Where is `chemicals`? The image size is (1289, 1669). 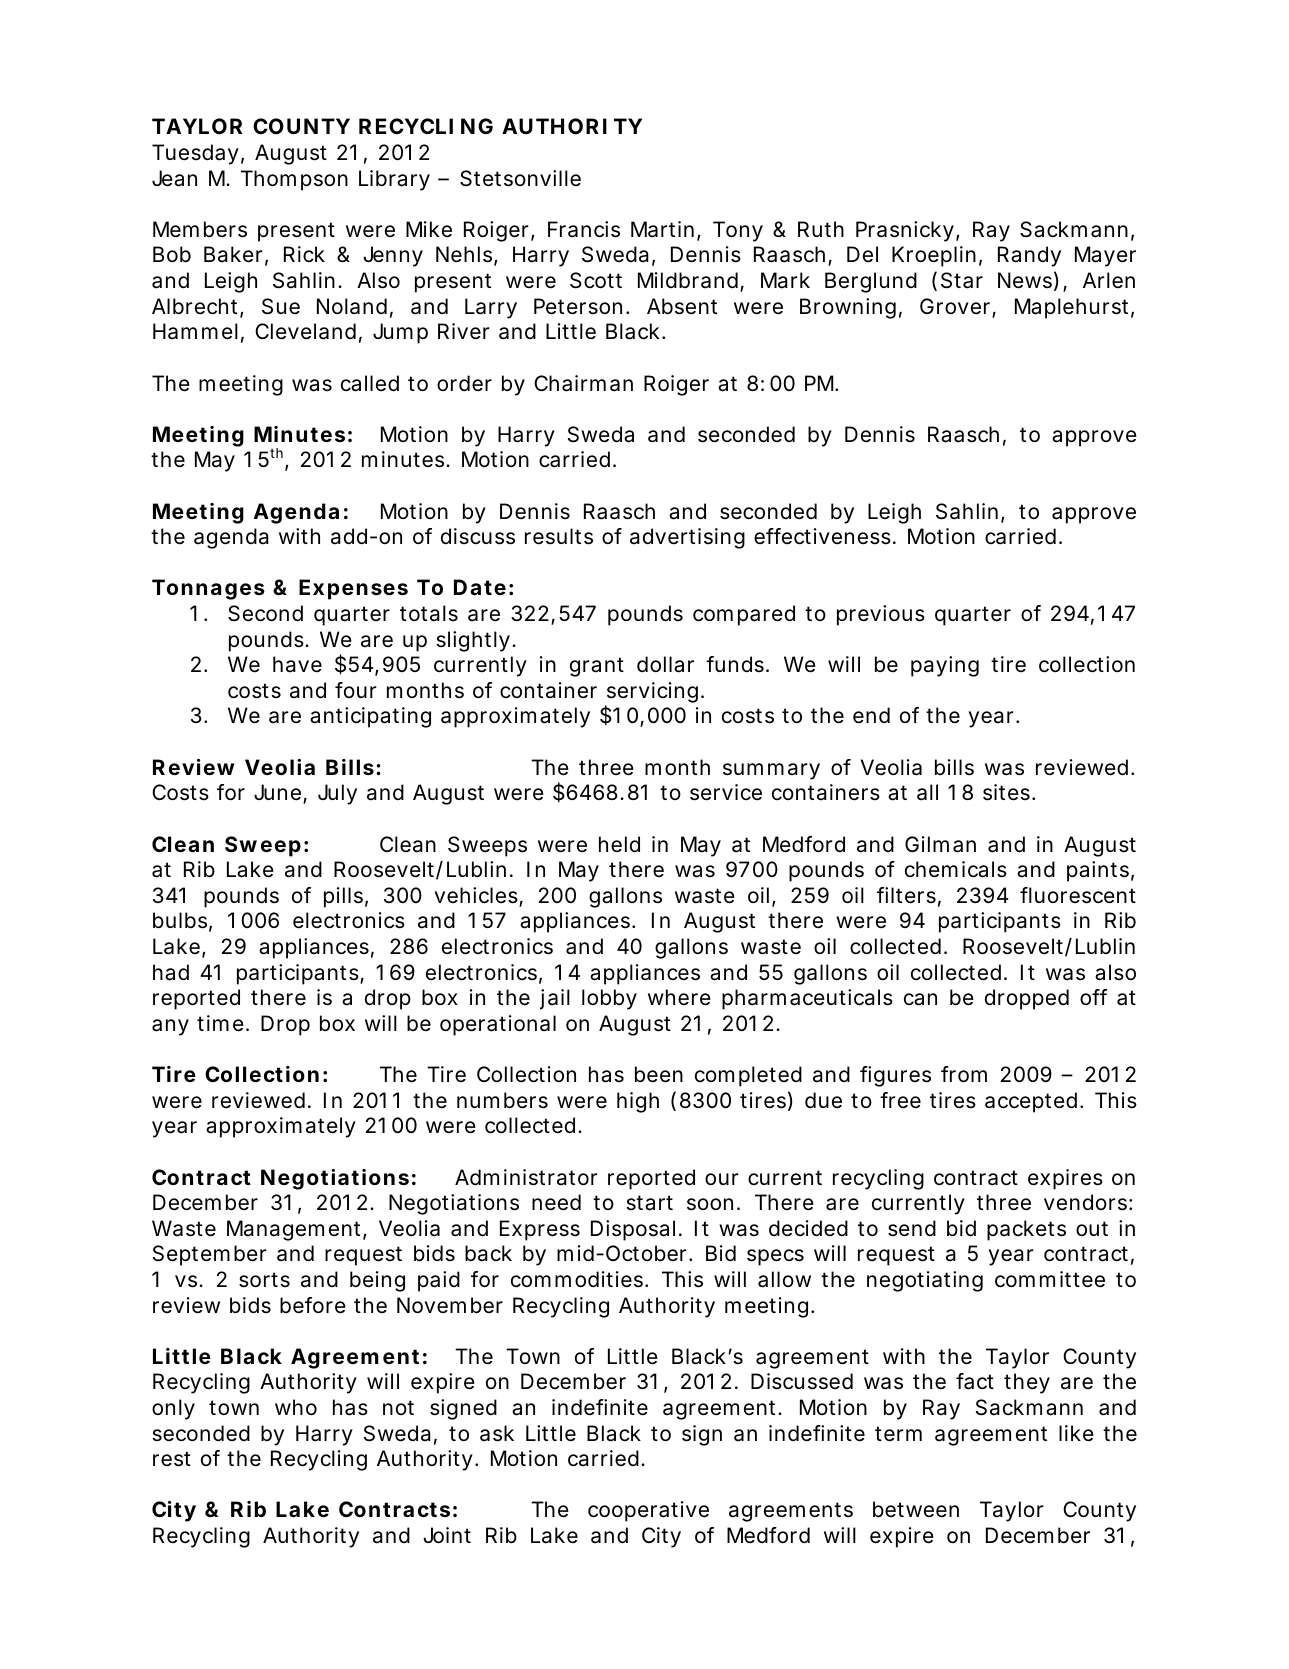 chemicals is located at coordinates (956, 869).
